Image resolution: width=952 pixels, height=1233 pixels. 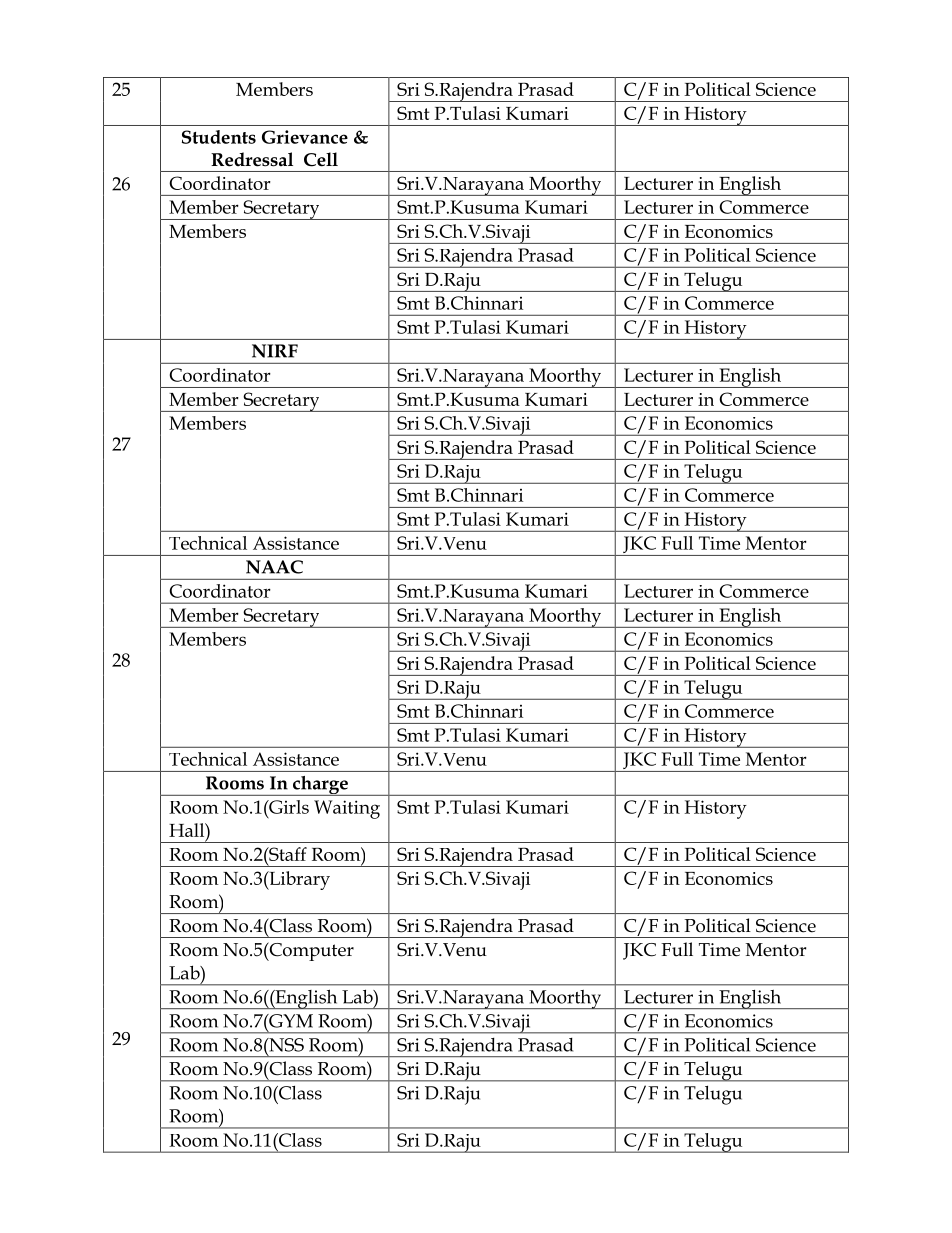 What do you see at coordinates (305, 137) in the screenshot?
I see `Grievance` at bounding box center [305, 137].
